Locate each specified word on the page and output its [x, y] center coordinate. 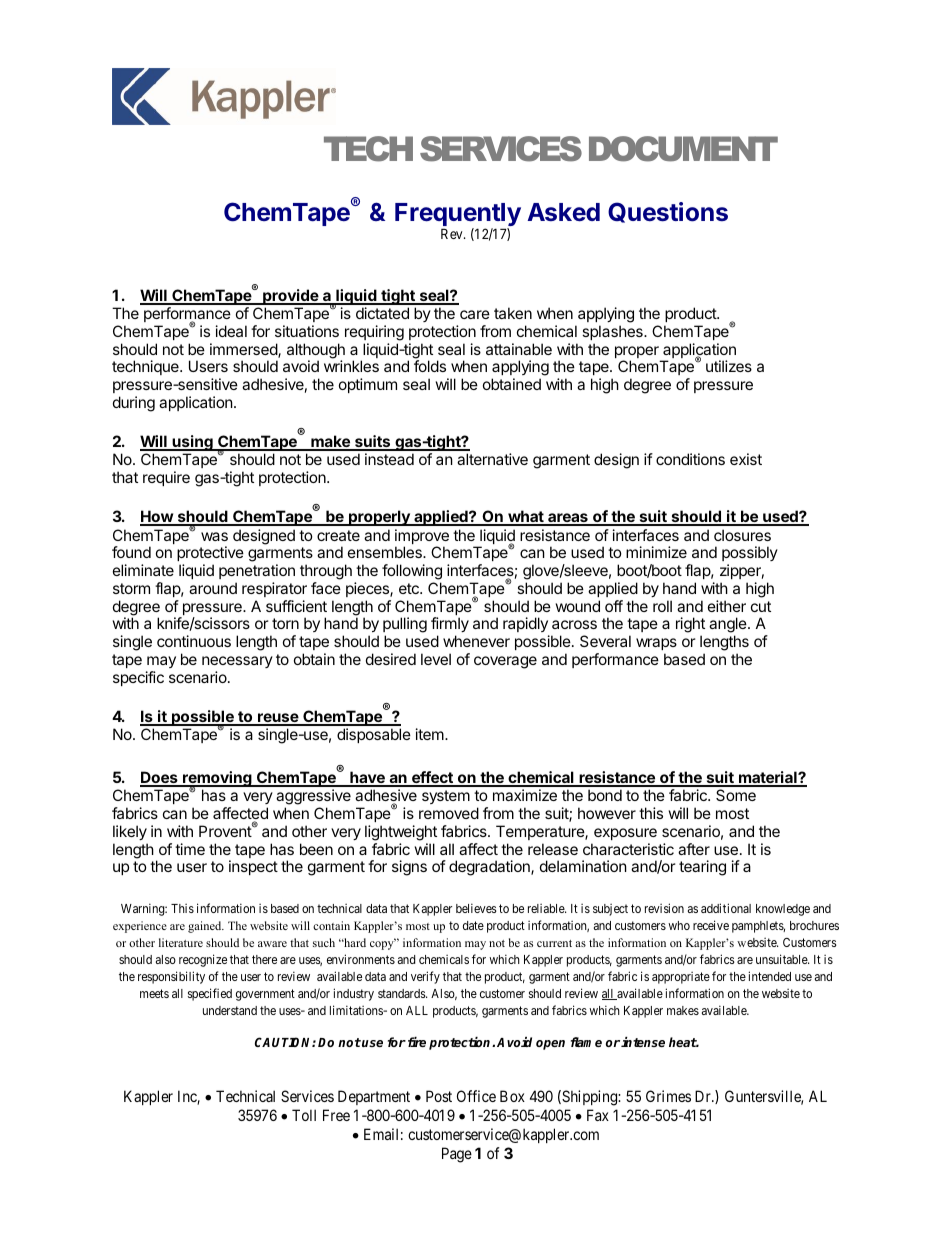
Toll [304, 1115]
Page [457, 1155]
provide [290, 297]
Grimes [668, 1096]
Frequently [458, 216]
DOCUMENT [683, 149]
